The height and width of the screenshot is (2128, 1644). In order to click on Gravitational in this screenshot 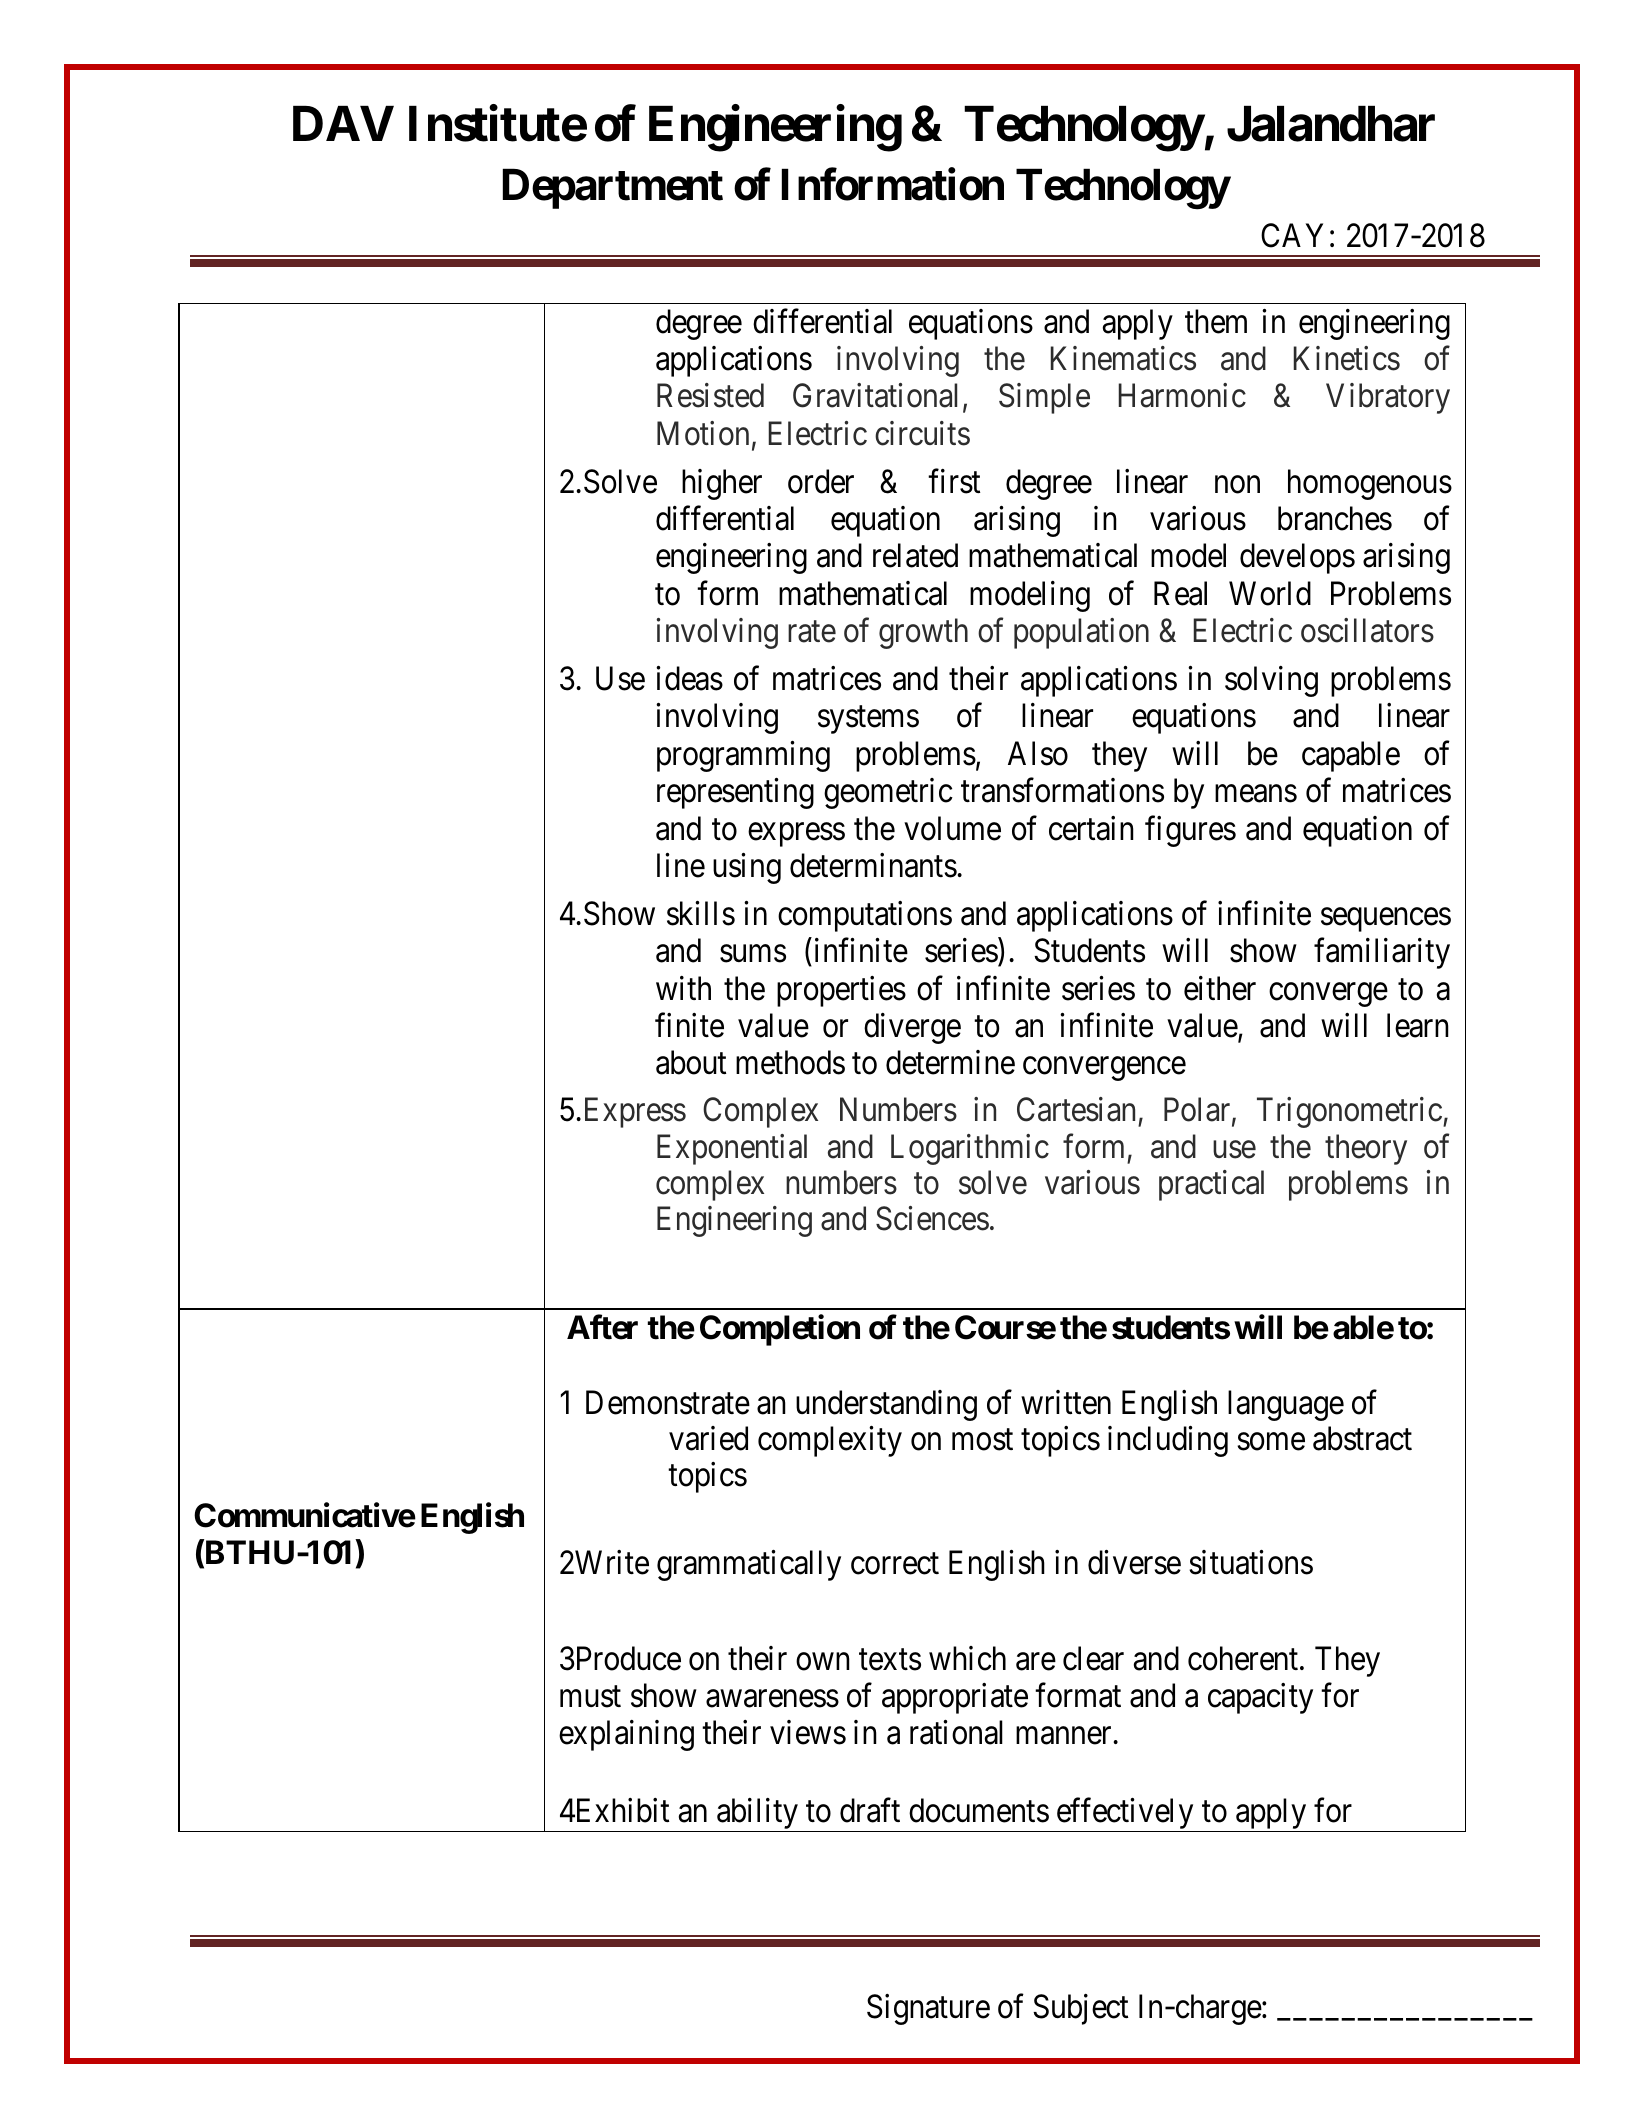, I will do `click(875, 395)`.
